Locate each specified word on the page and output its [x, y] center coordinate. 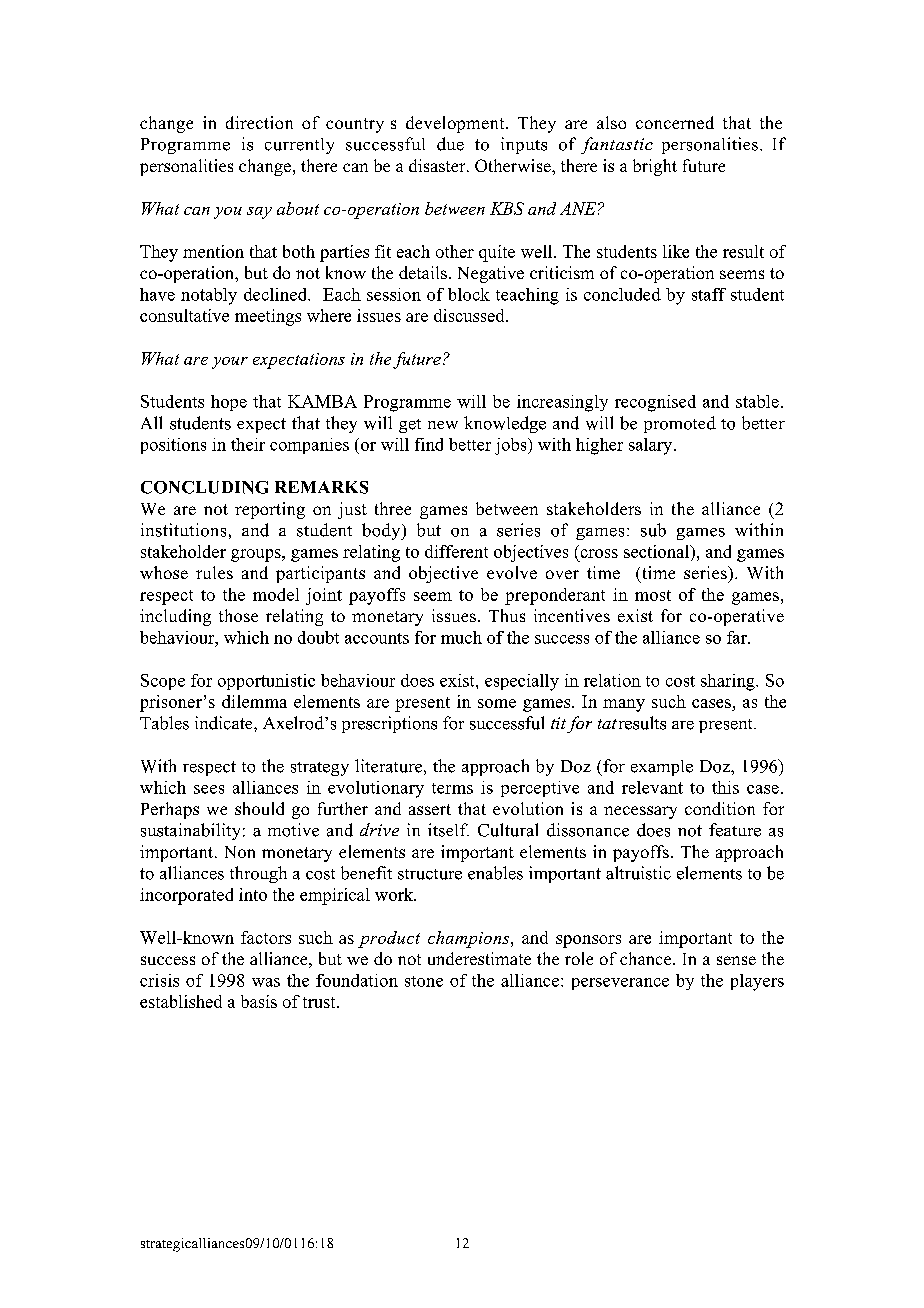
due [450, 144]
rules [214, 572]
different [456, 551]
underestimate [479, 958]
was [266, 982]
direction [259, 122]
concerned [675, 122]
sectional [657, 551]
